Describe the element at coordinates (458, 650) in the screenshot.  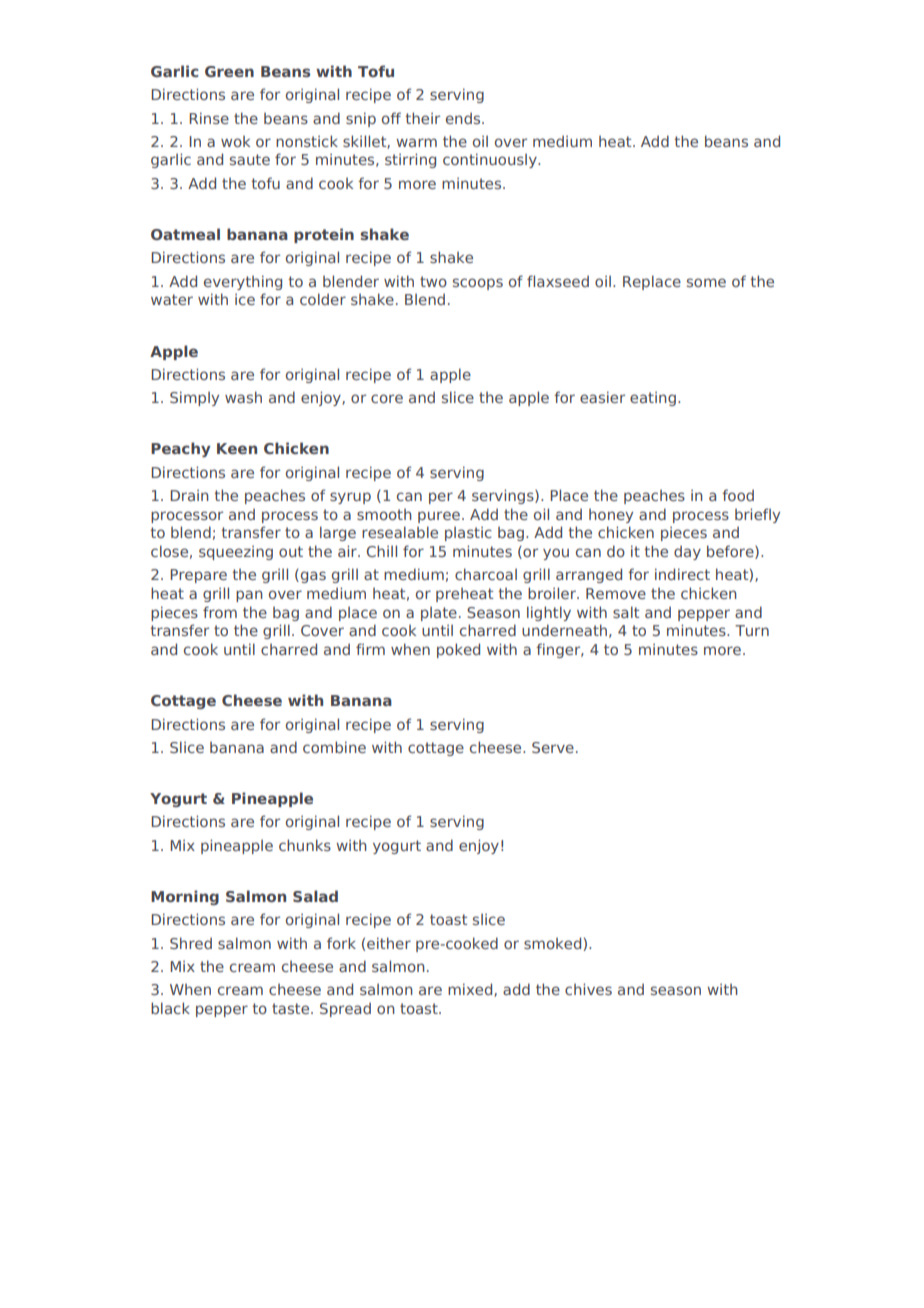
I see `poked` at that location.
